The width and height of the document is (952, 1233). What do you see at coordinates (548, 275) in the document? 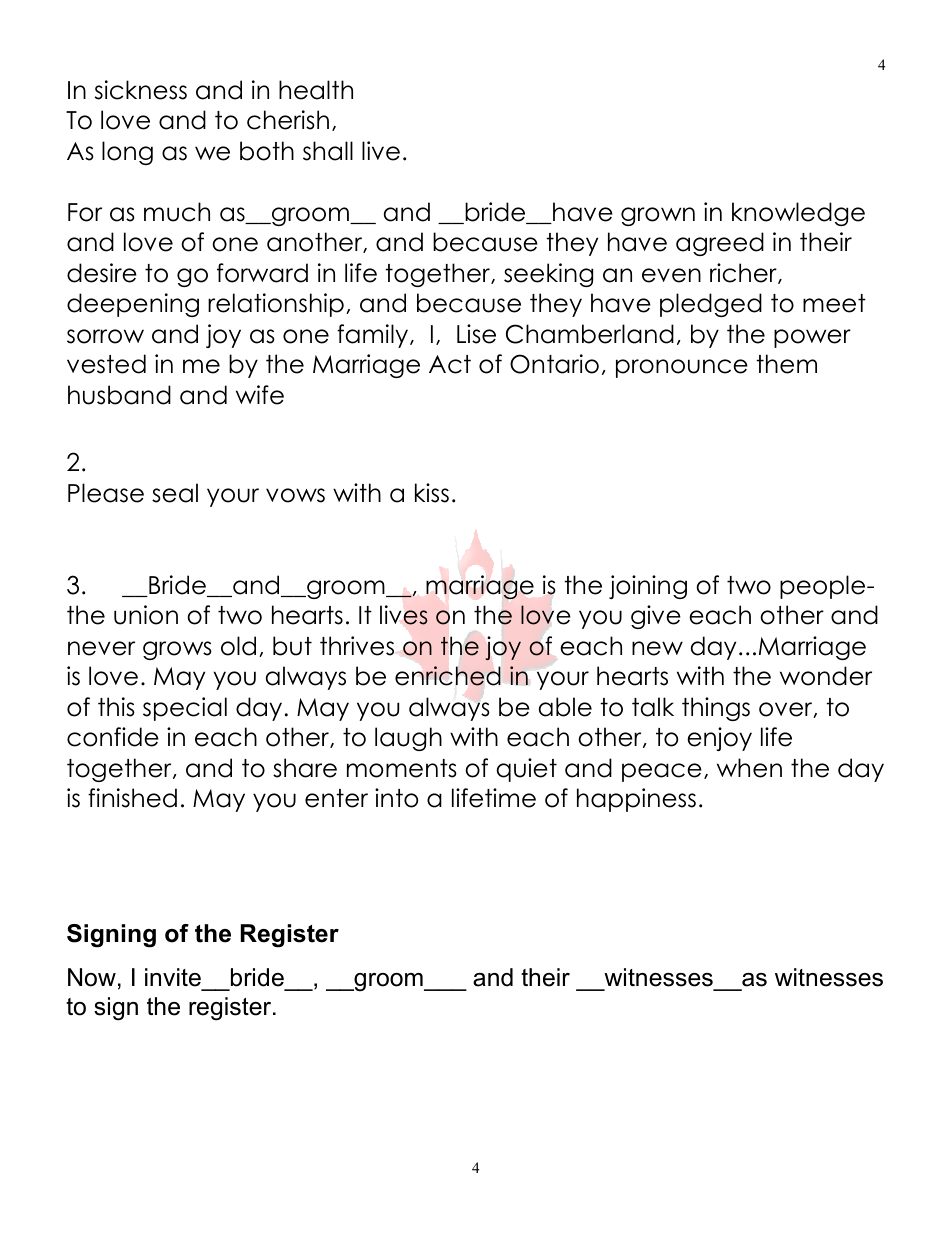
I see `seeking` at bounding box center [548, 275].
